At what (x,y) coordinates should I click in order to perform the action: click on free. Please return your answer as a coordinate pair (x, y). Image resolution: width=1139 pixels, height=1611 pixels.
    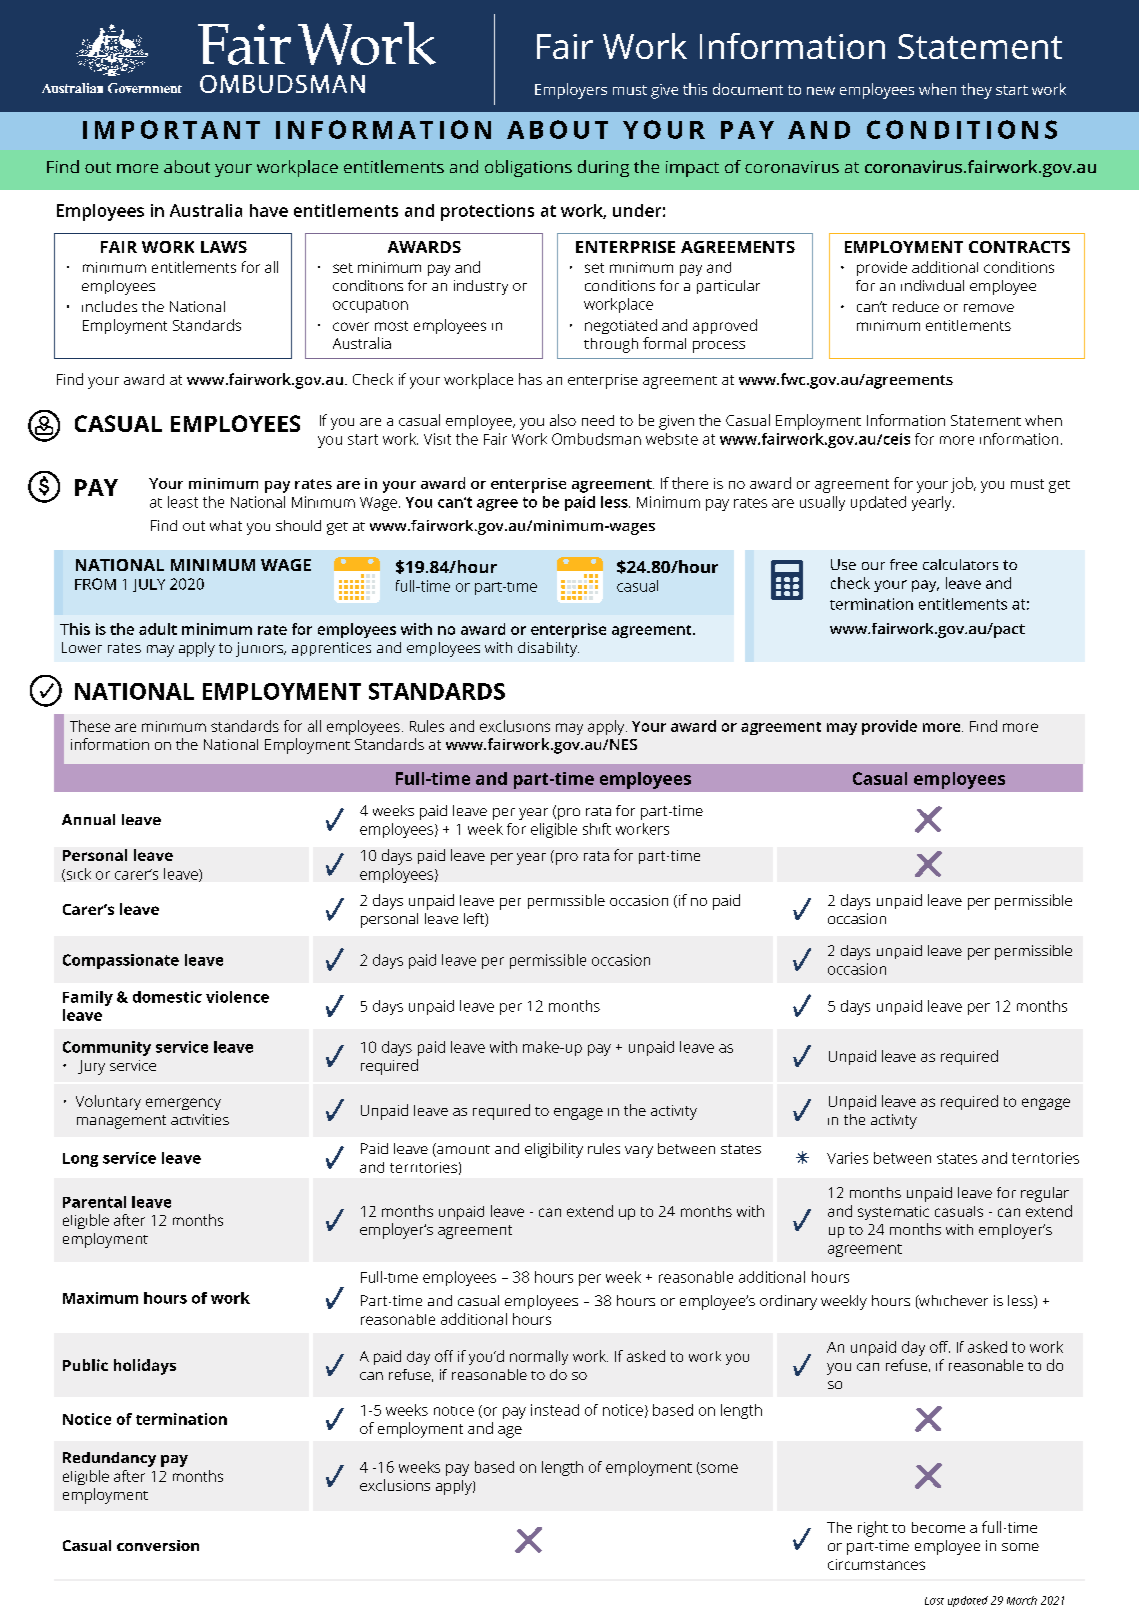
    Looking at the image, I should click on (903, 564).
